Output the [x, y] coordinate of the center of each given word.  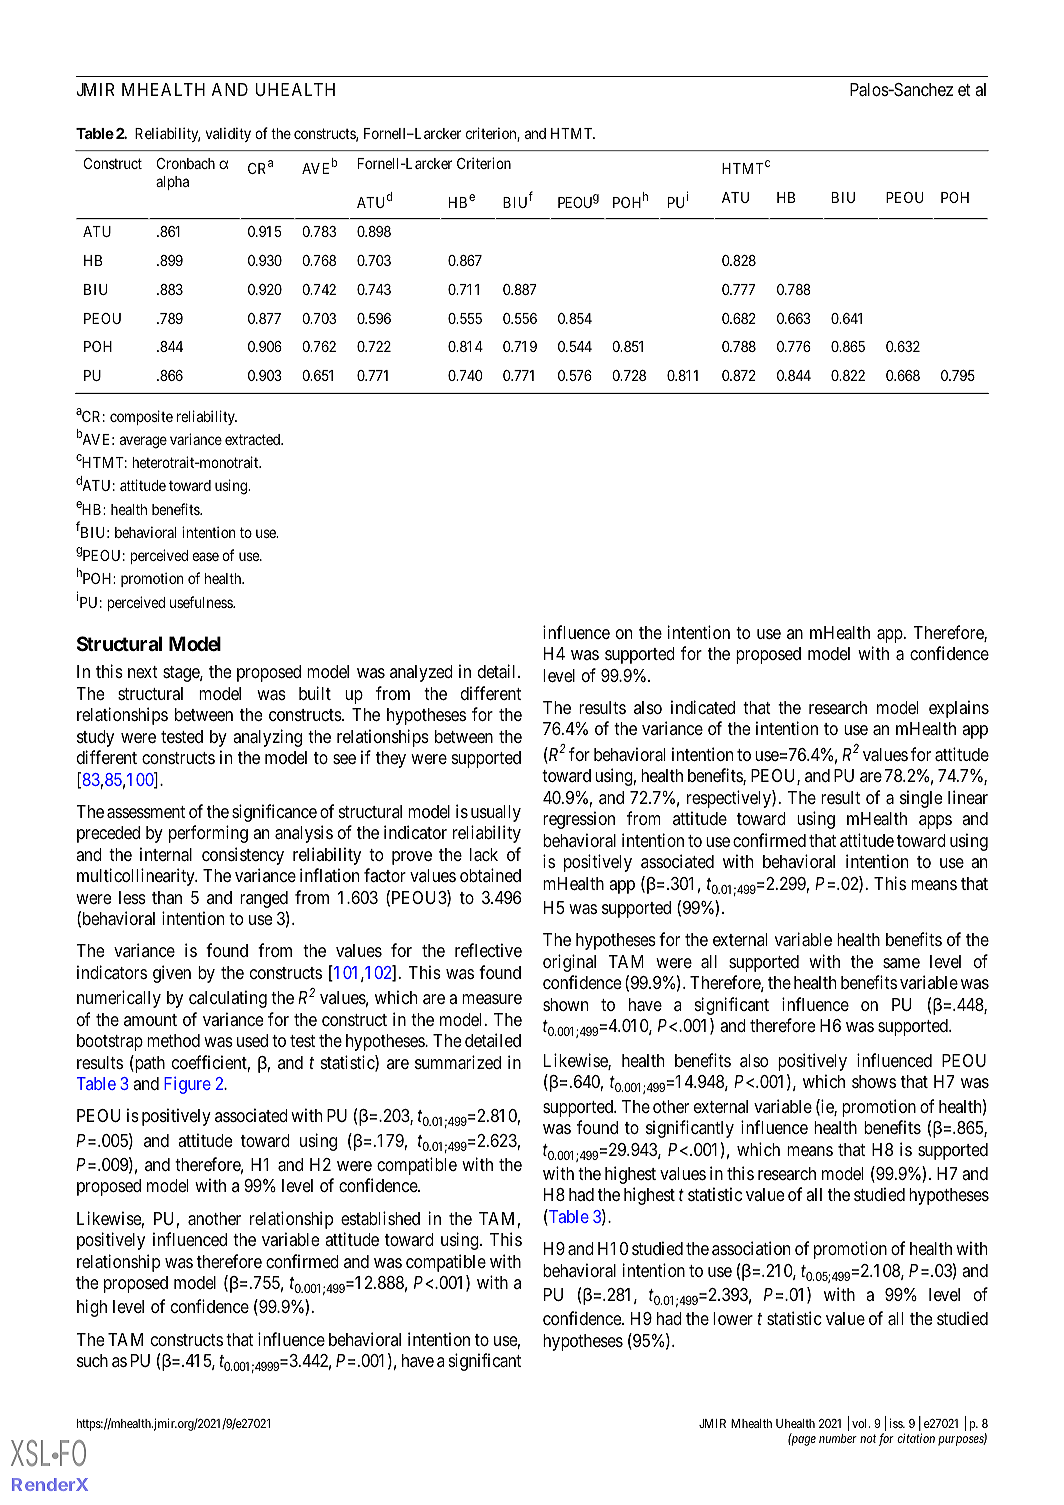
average [143, 442]
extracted [254, 439]
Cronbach [186, 163]
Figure [187, 1085]
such [92, 1360]
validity [228, 134]
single [921, 799]
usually [496, 813]
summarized [458, 1062]
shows [874, 1081]
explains [959, 709]
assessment [146, 812]
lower [733, 1318]
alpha [172, 183]
